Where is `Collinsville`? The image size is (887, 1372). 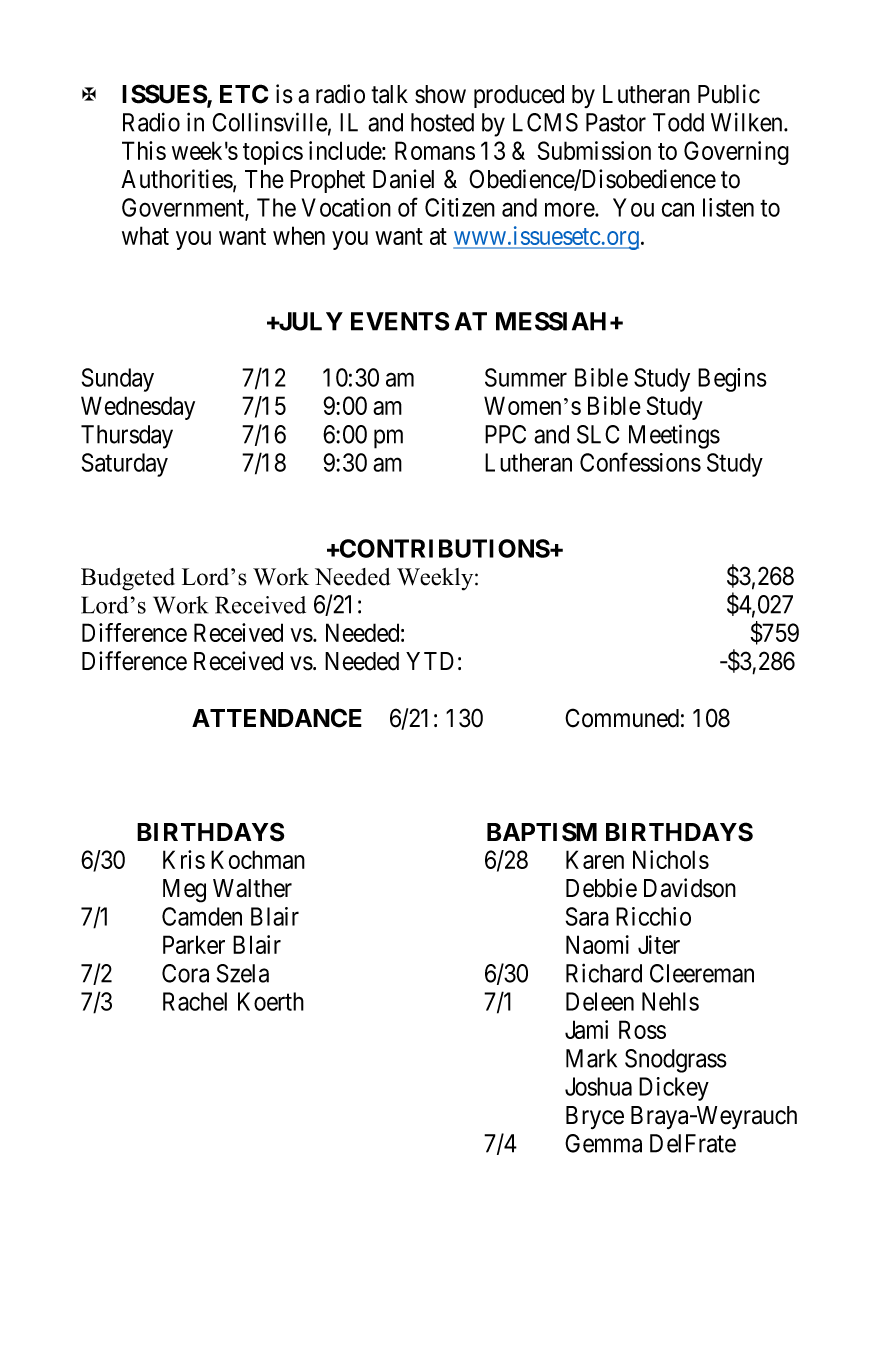 Collinsville is located at coordinates (270, 122).
